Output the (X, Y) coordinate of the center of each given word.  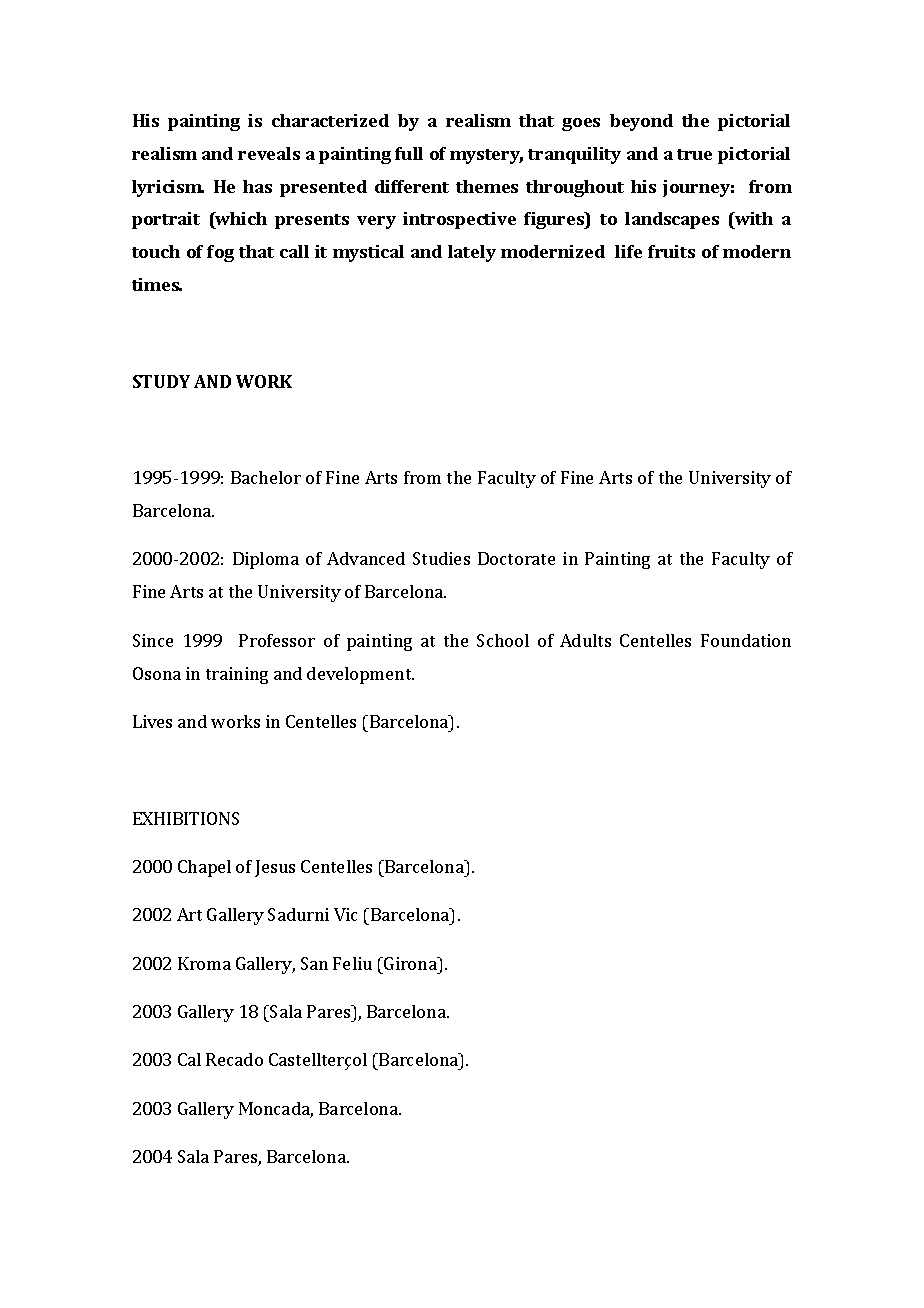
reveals (269, 153)
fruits (671, 251)
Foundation (746, 640)
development (360, 675)
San (314, 963)
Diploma (266, 560)
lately (472, 253)
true (694, 154)
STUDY (161, 381)
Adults (585, 640)
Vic (345, 914)
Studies (441, 558)
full (409, 153)
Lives (152, 721)
